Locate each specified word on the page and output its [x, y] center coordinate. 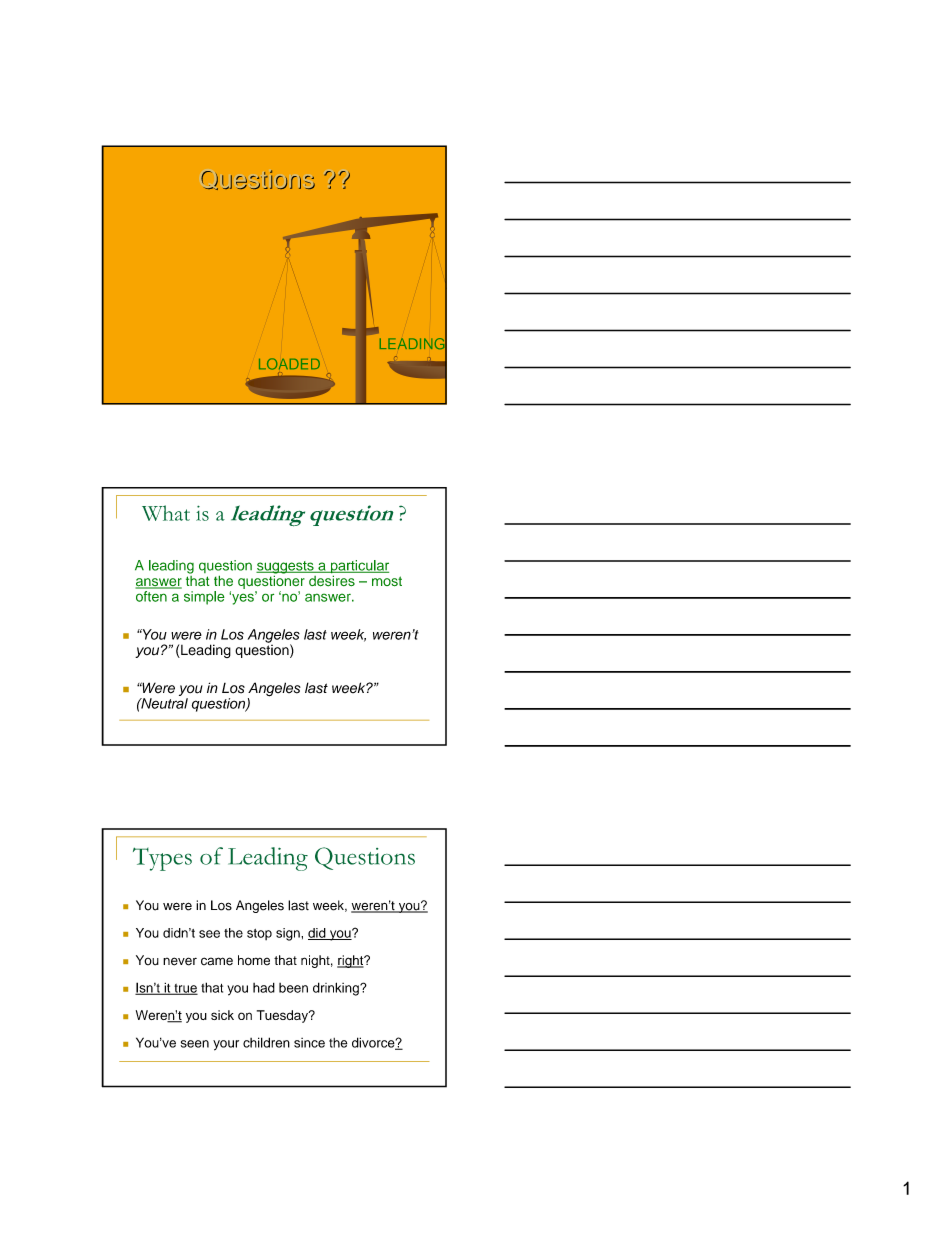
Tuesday [283, 1016]
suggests [286, 568]
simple [204, 598]
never [180, 961]
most [387, 581]
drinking [337, 989]
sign [289, 934]
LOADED [289, 364]
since [309, 1043]
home [254, 960]
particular [358, 568]
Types [162, 859]
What [166, 513]
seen [195, 1044]
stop [259, 934]
